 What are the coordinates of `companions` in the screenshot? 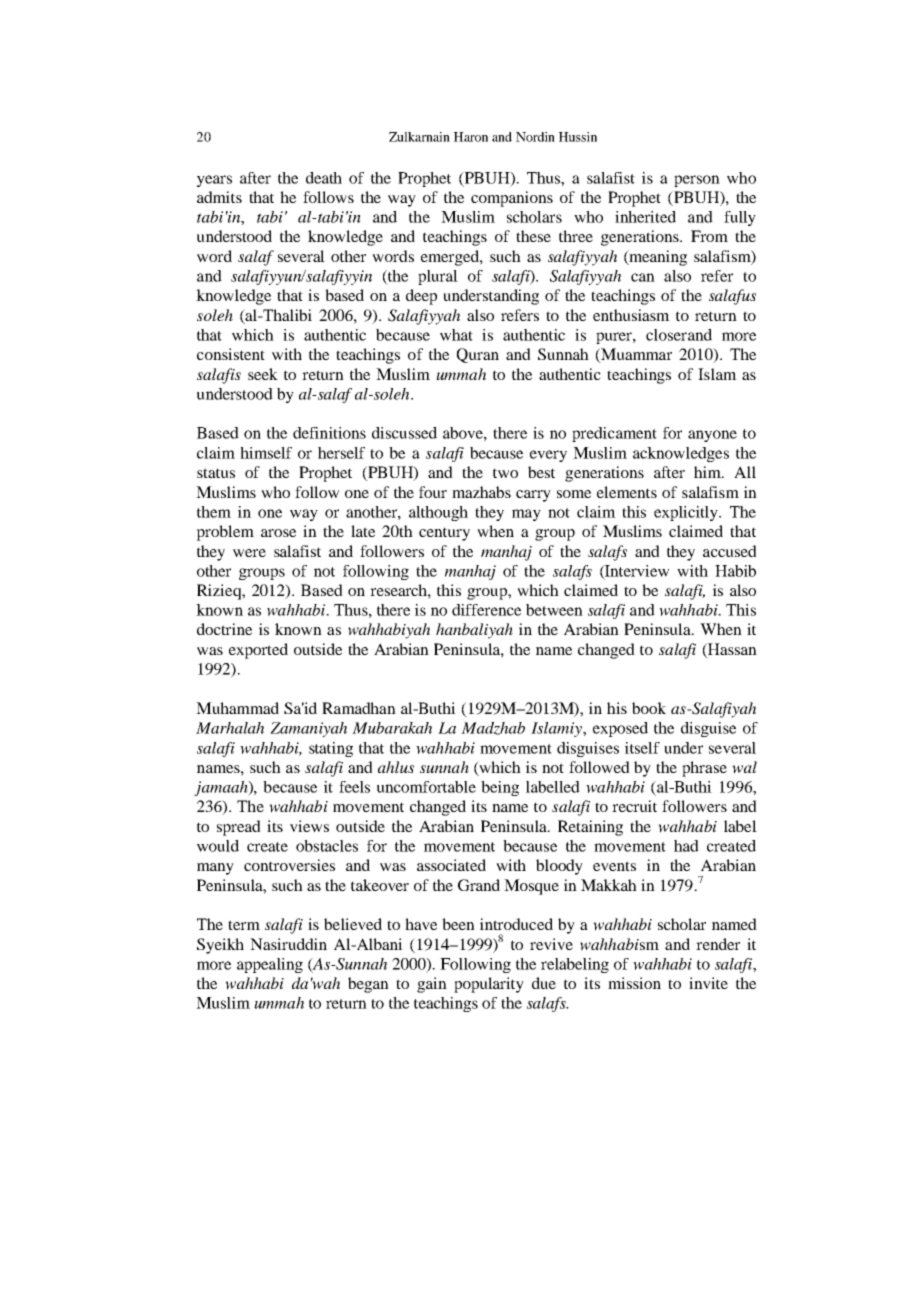 It's located at (512, 199).
